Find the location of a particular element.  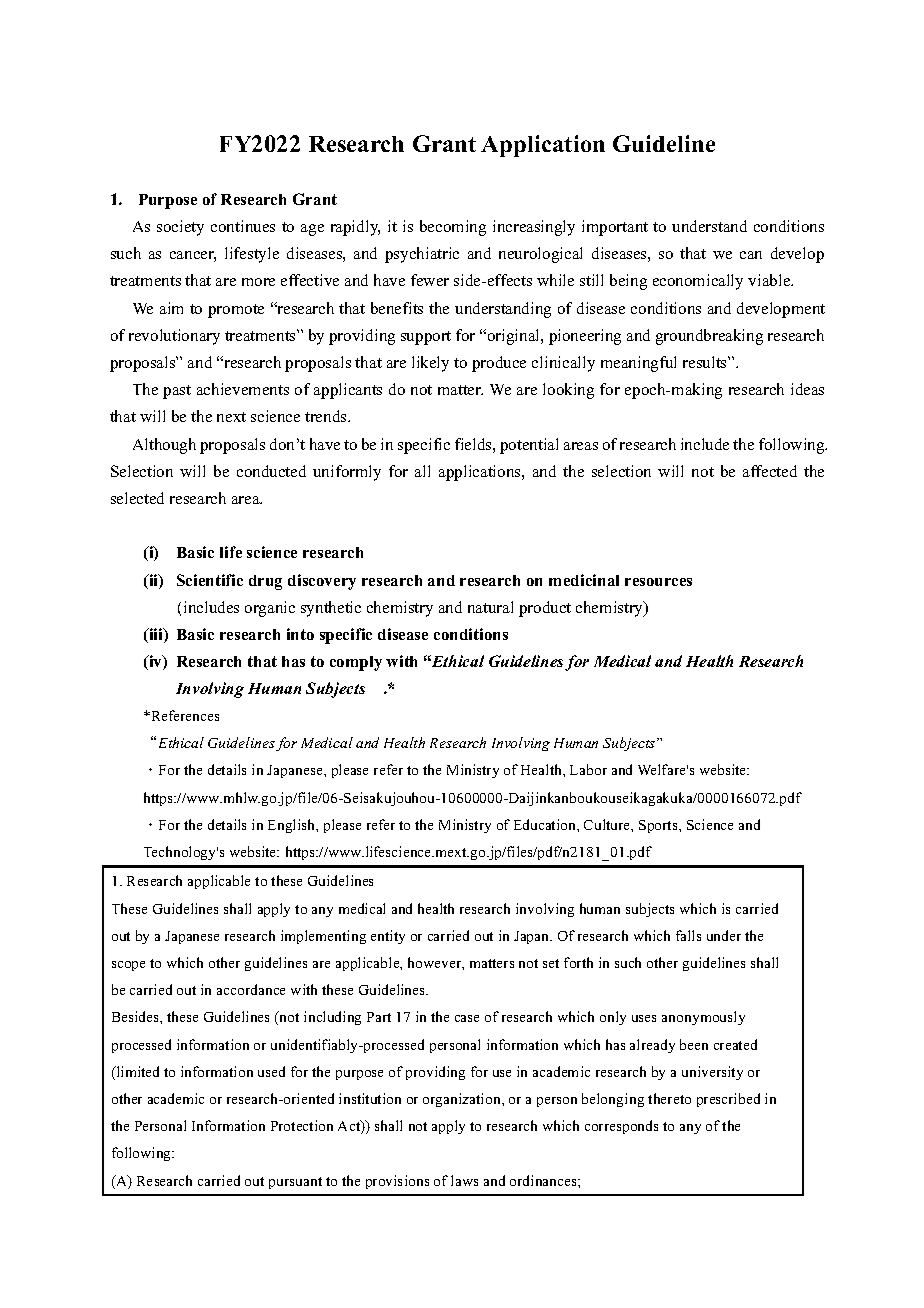

potential is located at coordinates (529, 446).
